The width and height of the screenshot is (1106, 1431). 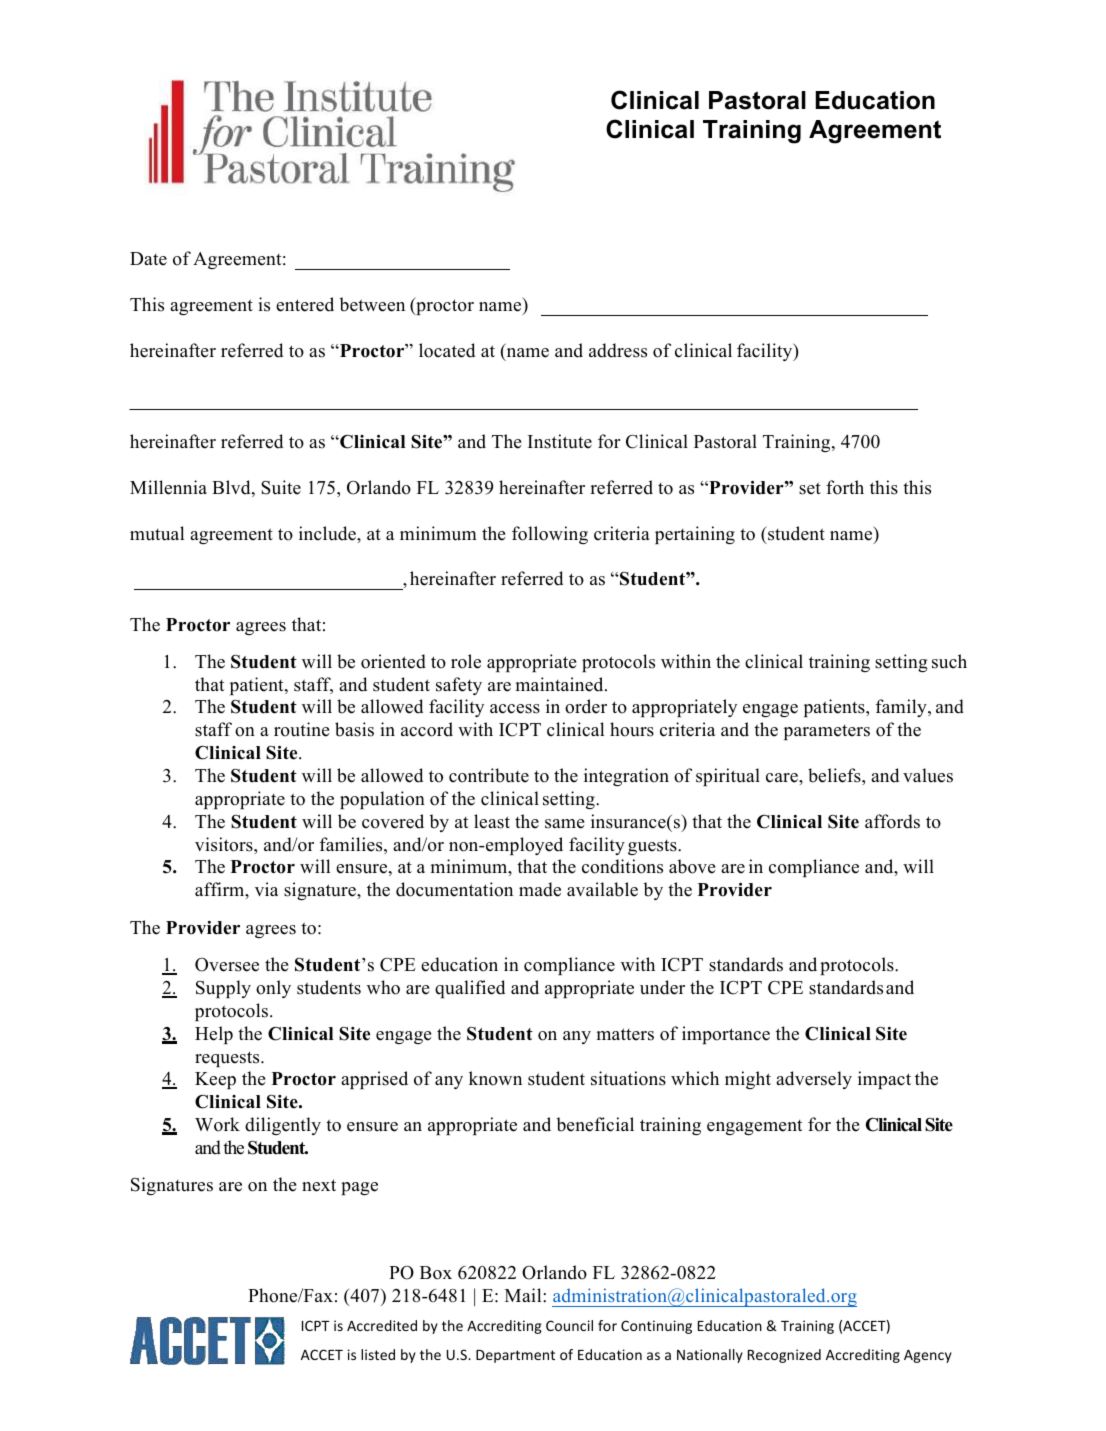 What do you see at coordinates (281, 487) in the screenshot?
I see `Suite` at bounding box center [281, 487].
